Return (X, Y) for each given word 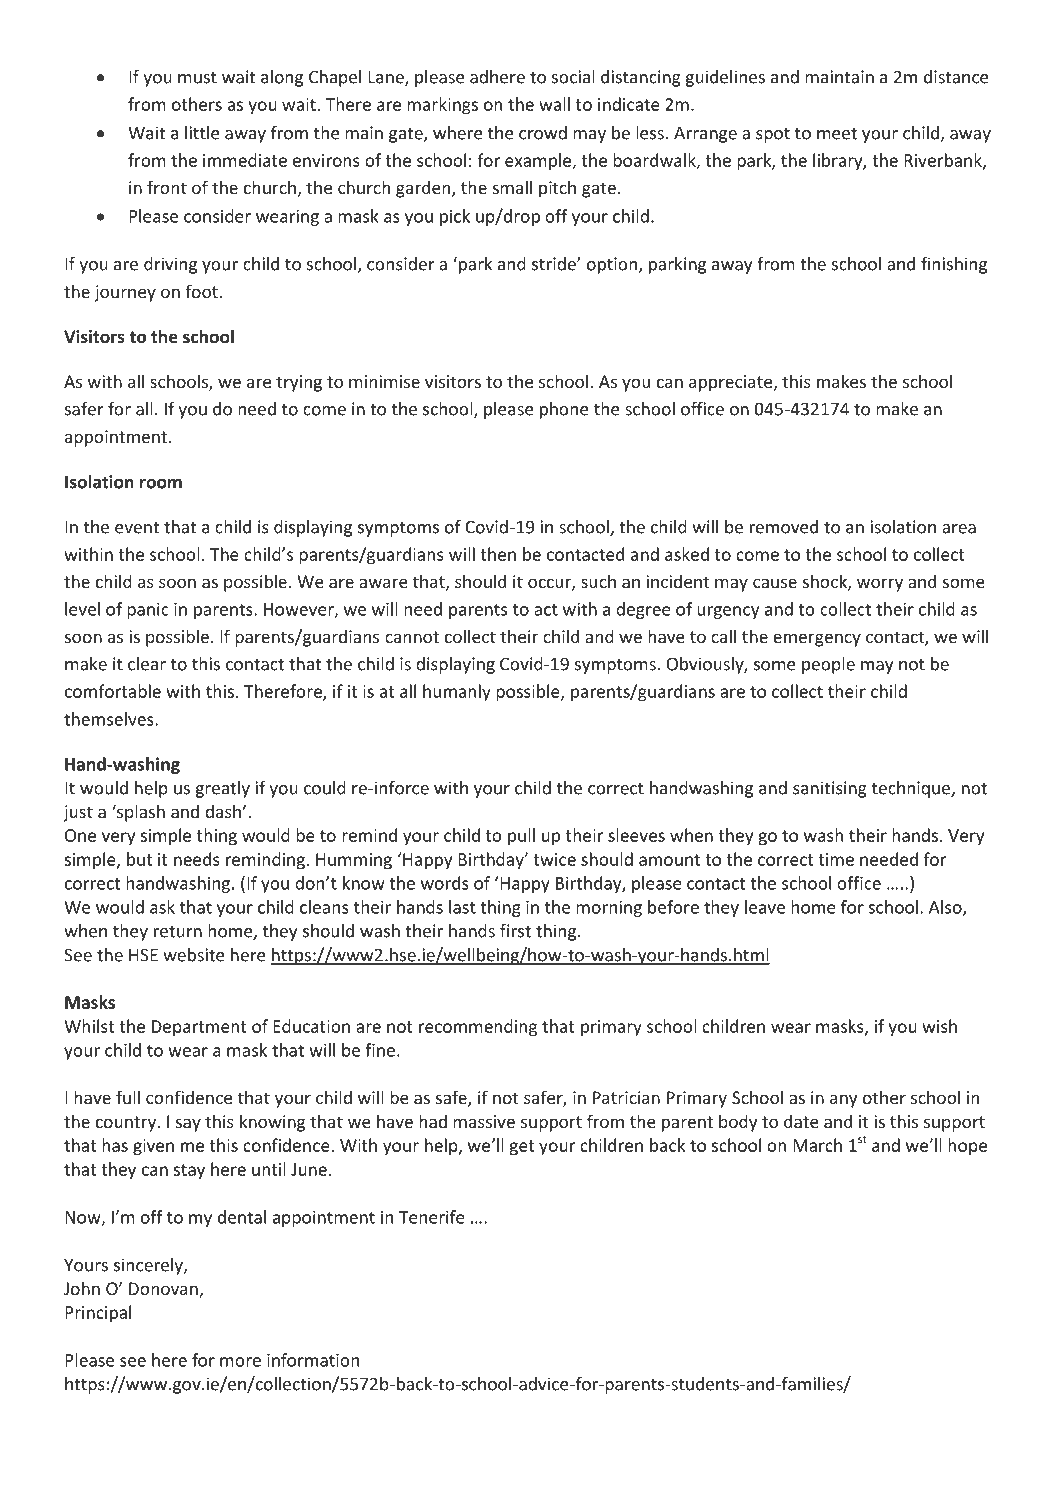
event (137, 528)
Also (946, 908)
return (178, 931)
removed (784, 527)
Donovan (164, 1290)
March (817, 1145)
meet (837, 133)
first (515, 931)
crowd (543, 133)
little (202, 133)
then (498, 554)
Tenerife (432, 1217)
